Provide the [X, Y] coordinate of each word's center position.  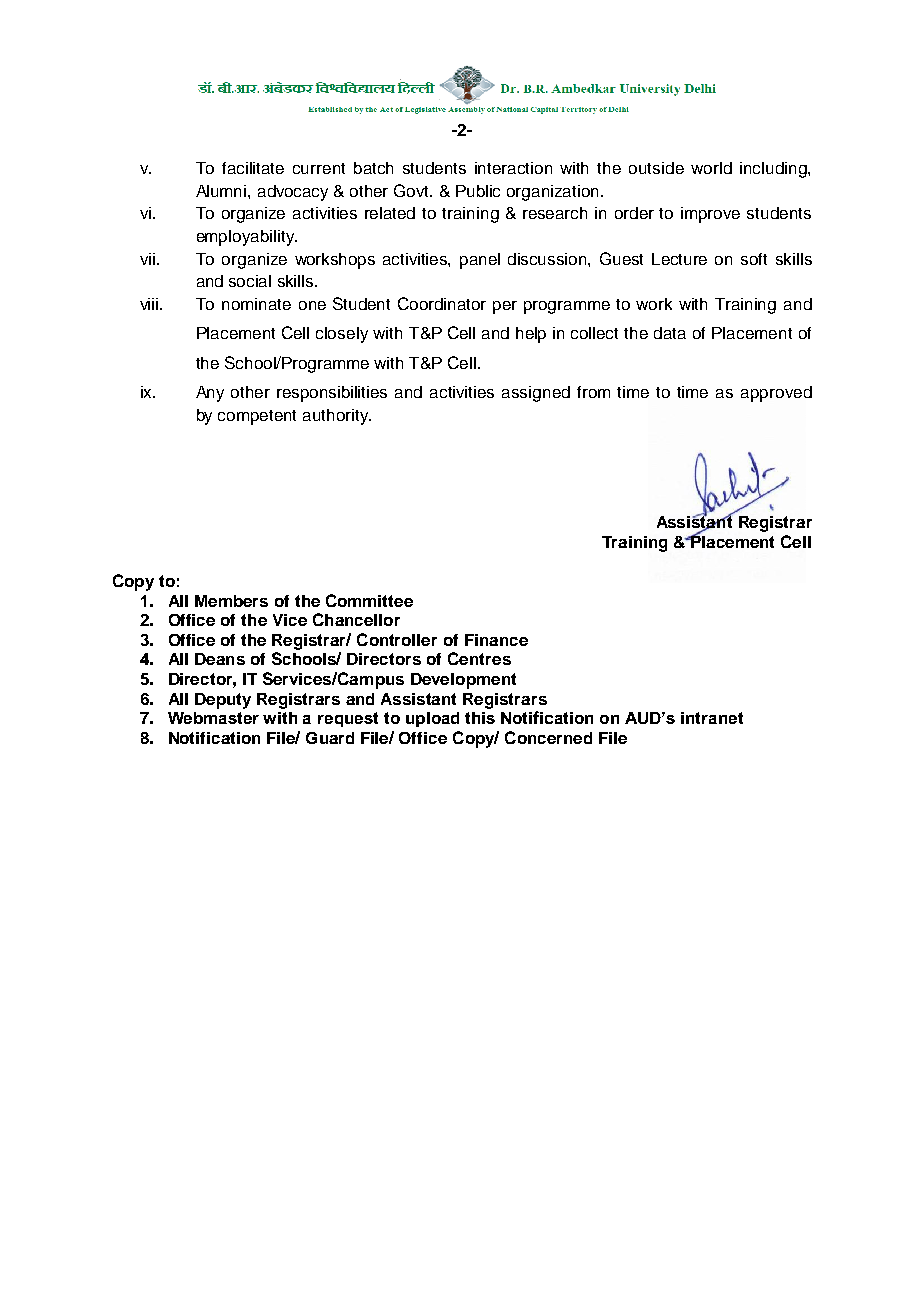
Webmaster [213, 718]
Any [210, 394]
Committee [369, 600]
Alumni [222, 191]
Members [231, 601]
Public [478, 191]
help [531, 335]
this [480, 718]
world [711, 168]
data [670, 333]
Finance [496, 640]
